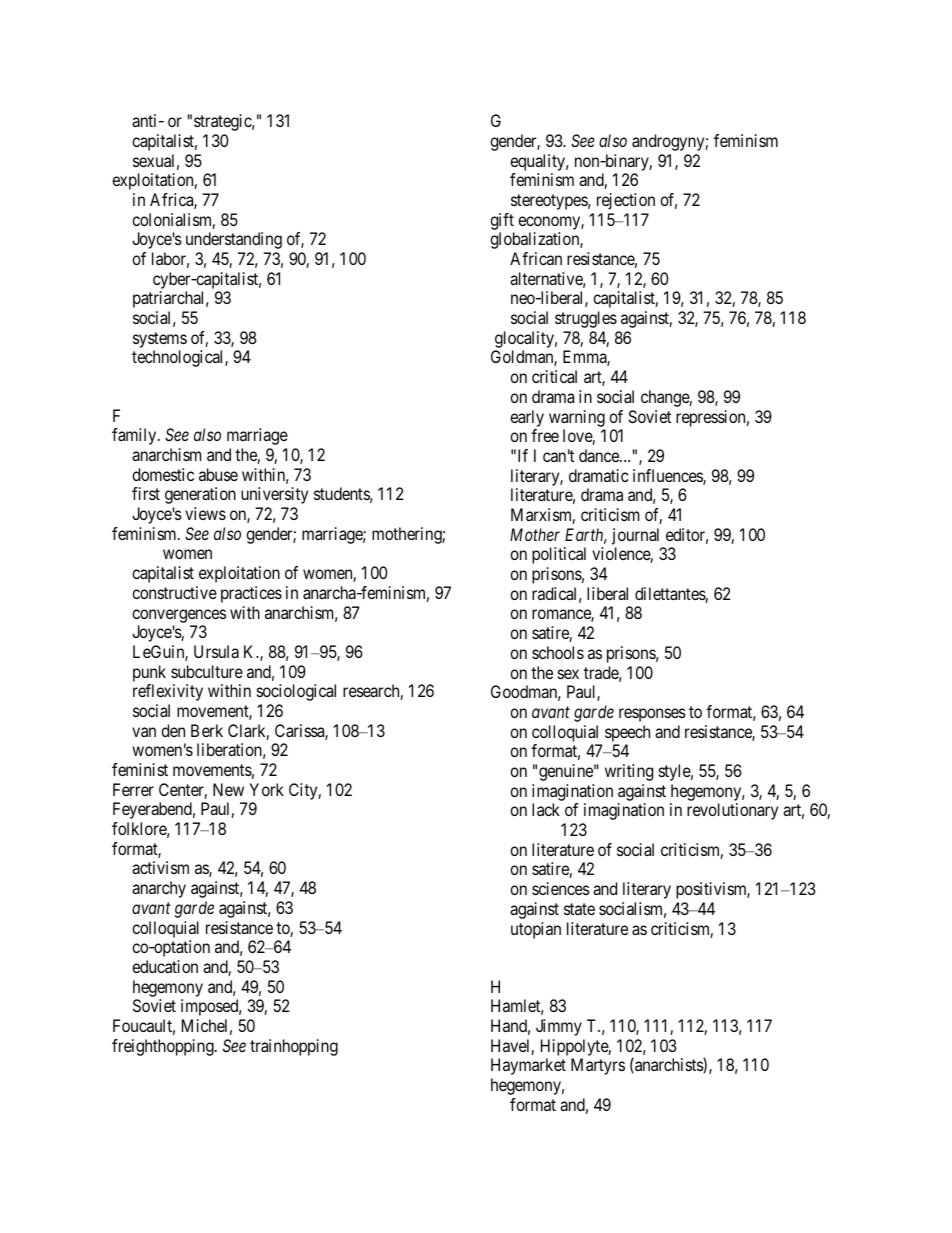 This screenshot has height=1233, width=952. Describe the element at coordinates (165, 966) in the screenshot. I see `education` at that location.
